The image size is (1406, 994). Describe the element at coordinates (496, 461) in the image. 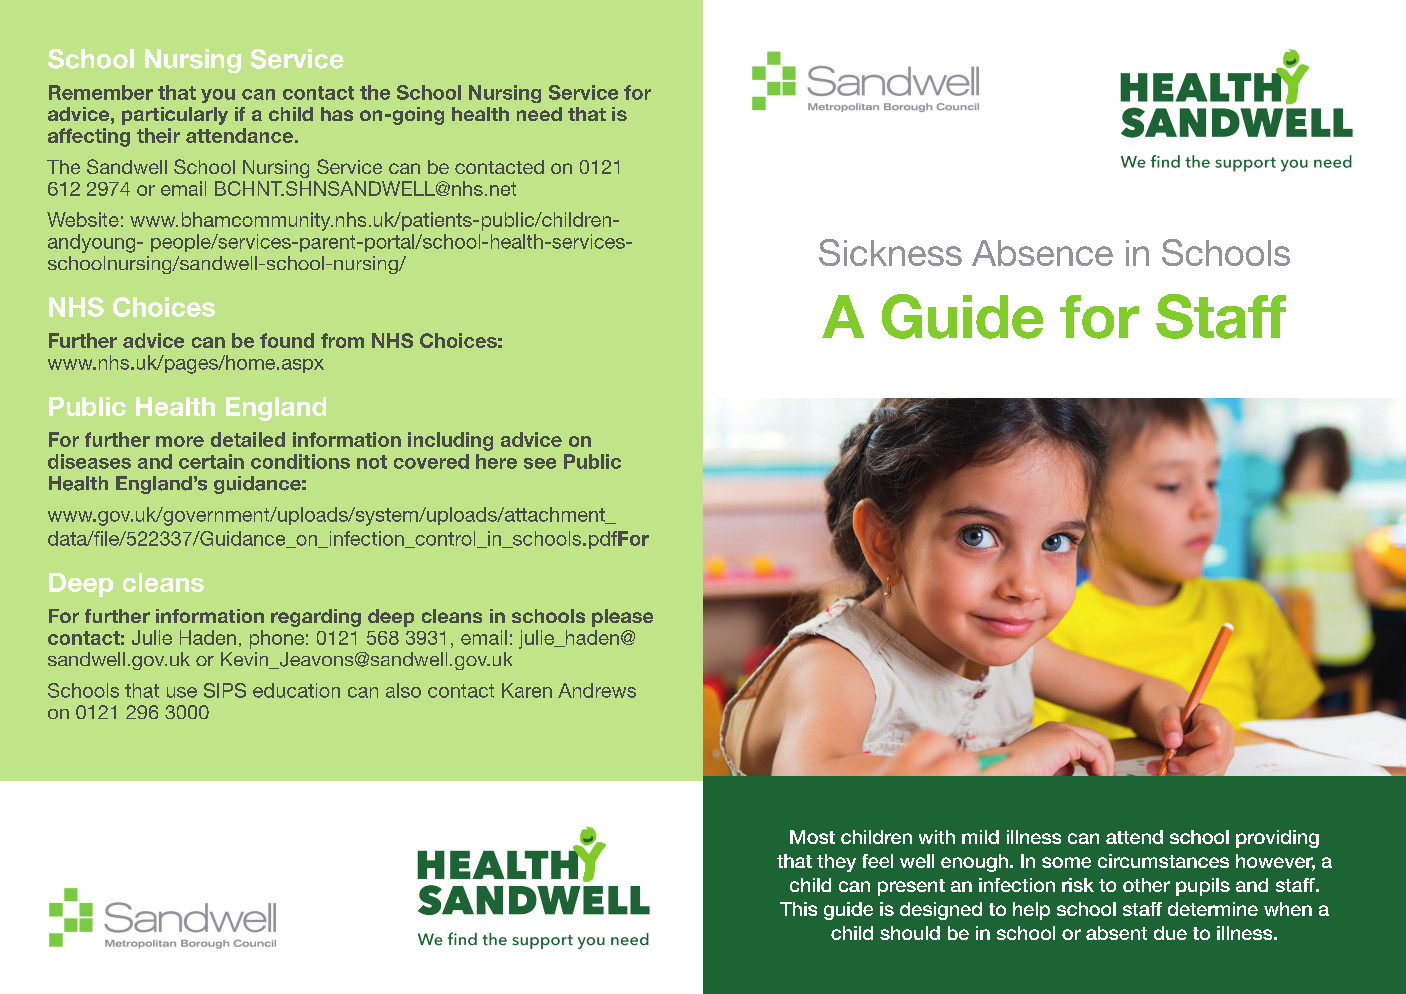

I see `here` at that location.
